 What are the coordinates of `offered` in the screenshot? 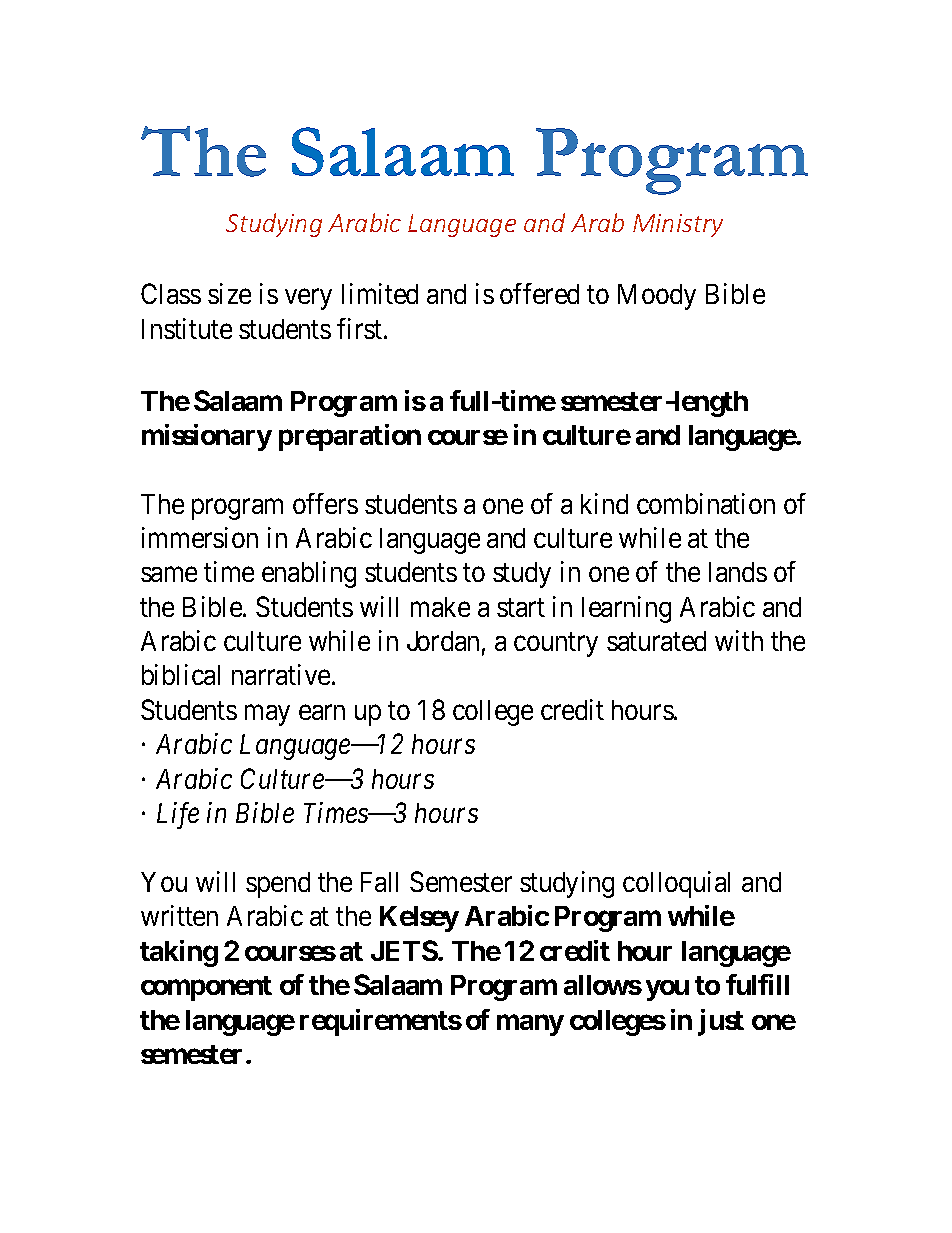 It's located at (539, 293).
